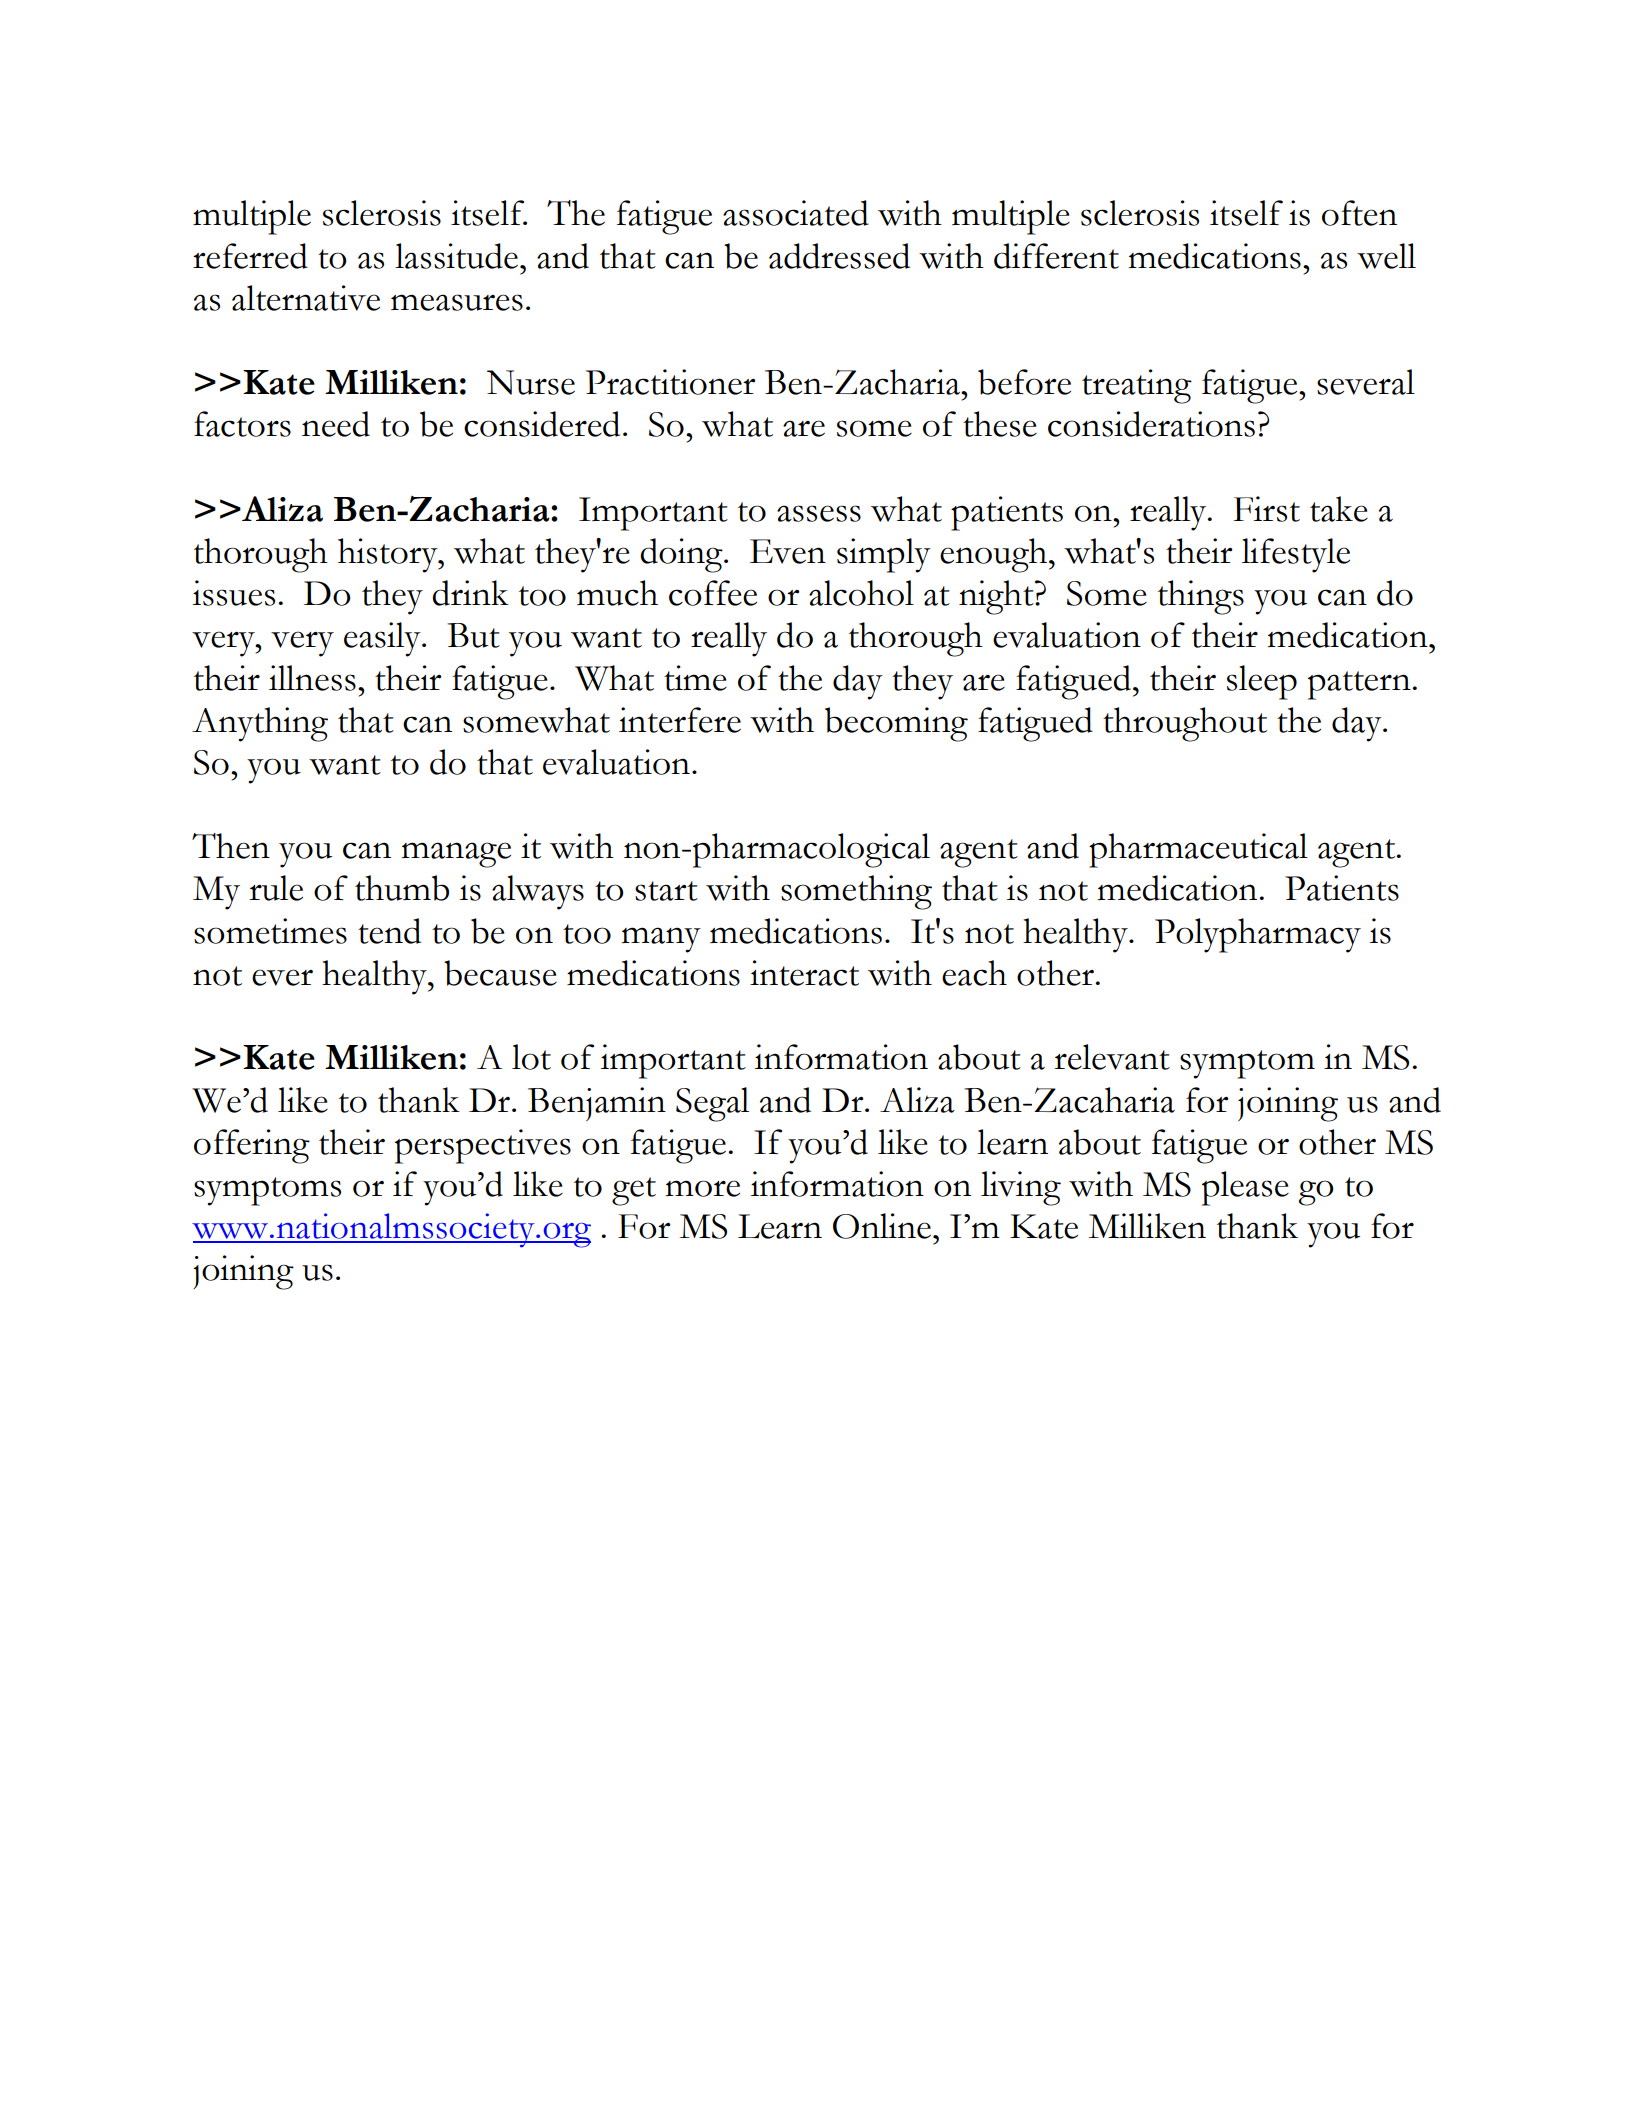 The image size is (1640, 2122). I want to click on often, so click(1359, 213).
